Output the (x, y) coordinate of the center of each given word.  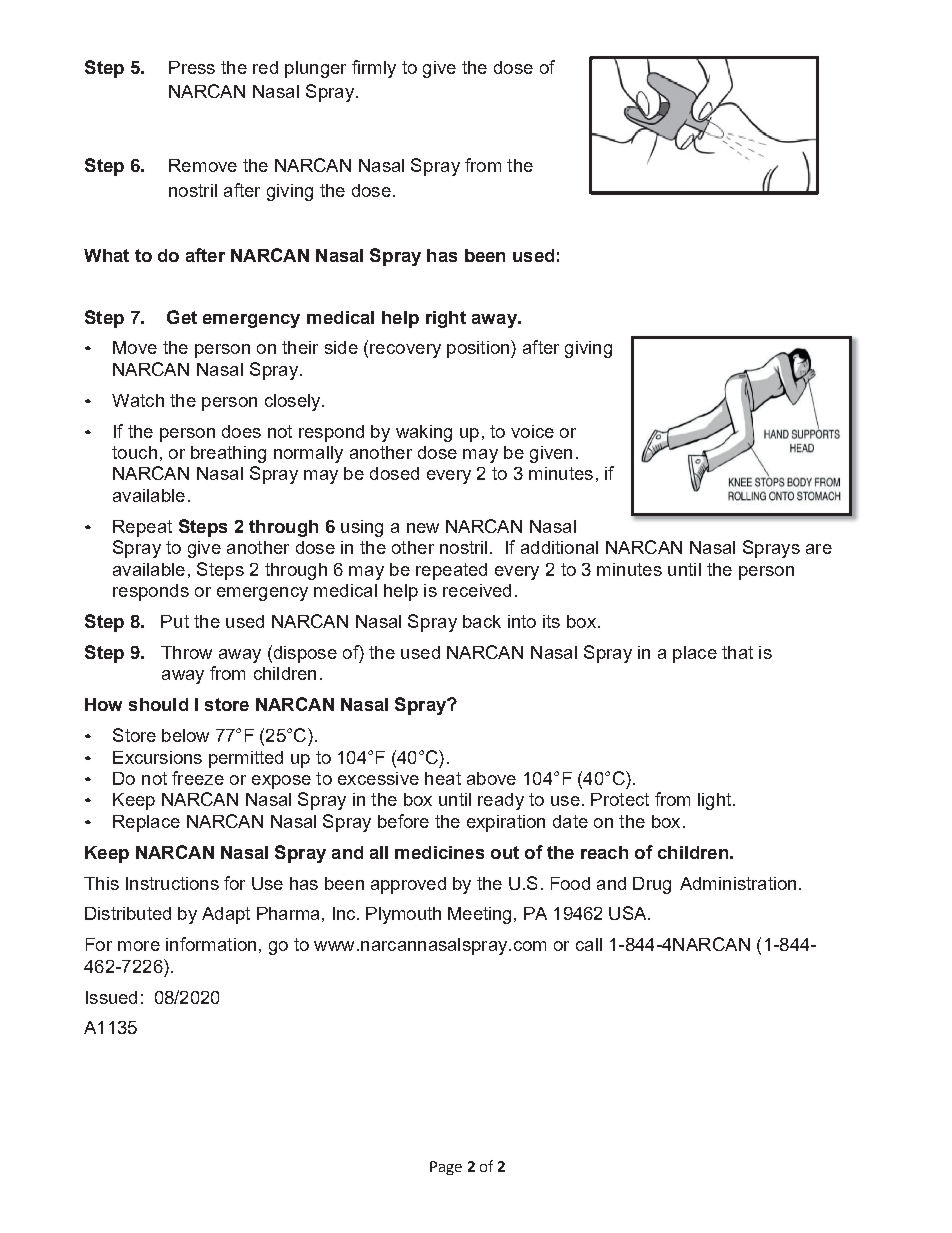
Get (182, 317)
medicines (439, 852)
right (446, 319)
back (482, 621)
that (737, 652)
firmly (374, 69)
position (479, 349)
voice (532, 431)
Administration (738, 883)
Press (192, 67)
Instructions (172, 883)
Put (175, 621)
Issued (111, 997)
